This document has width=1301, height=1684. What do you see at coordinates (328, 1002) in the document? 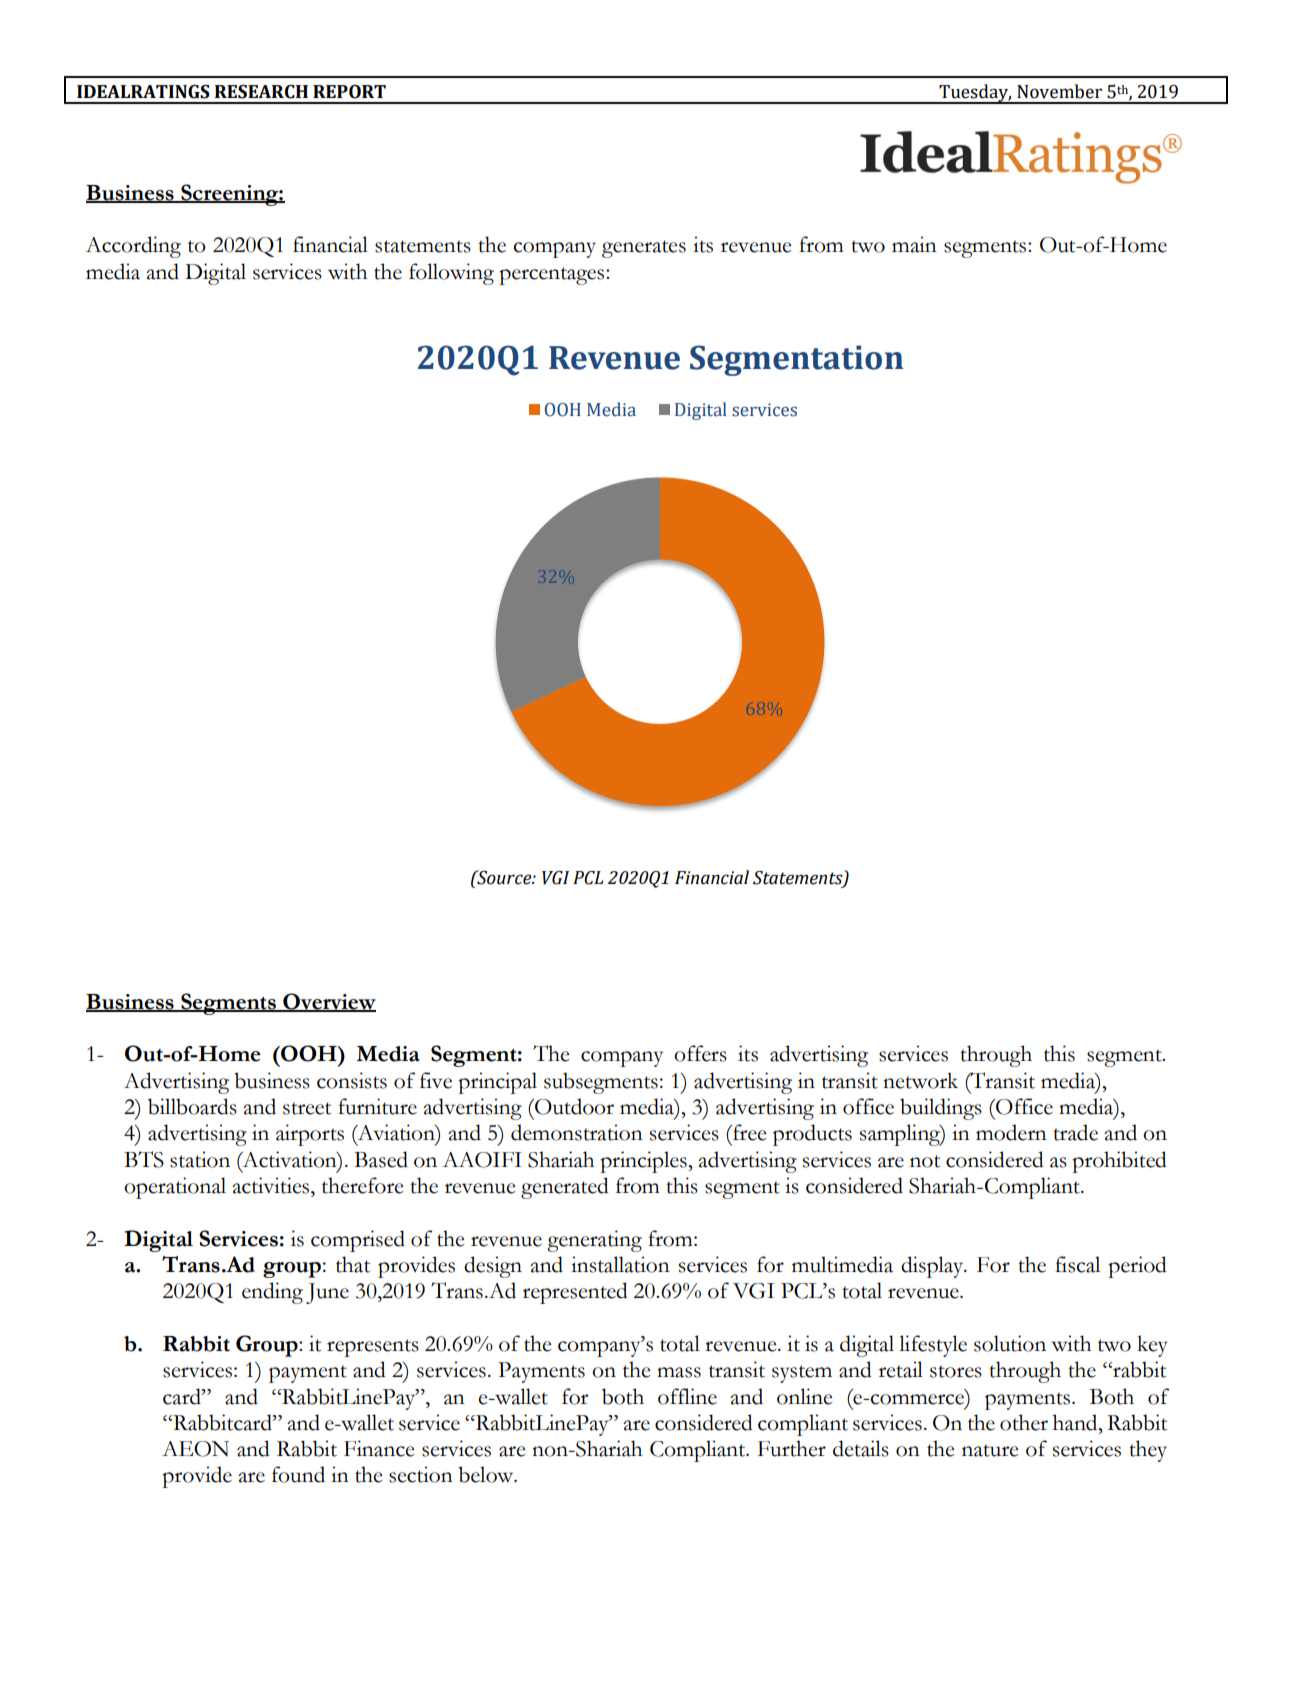
I see `Overview` at bounding box center [328, 1002].
